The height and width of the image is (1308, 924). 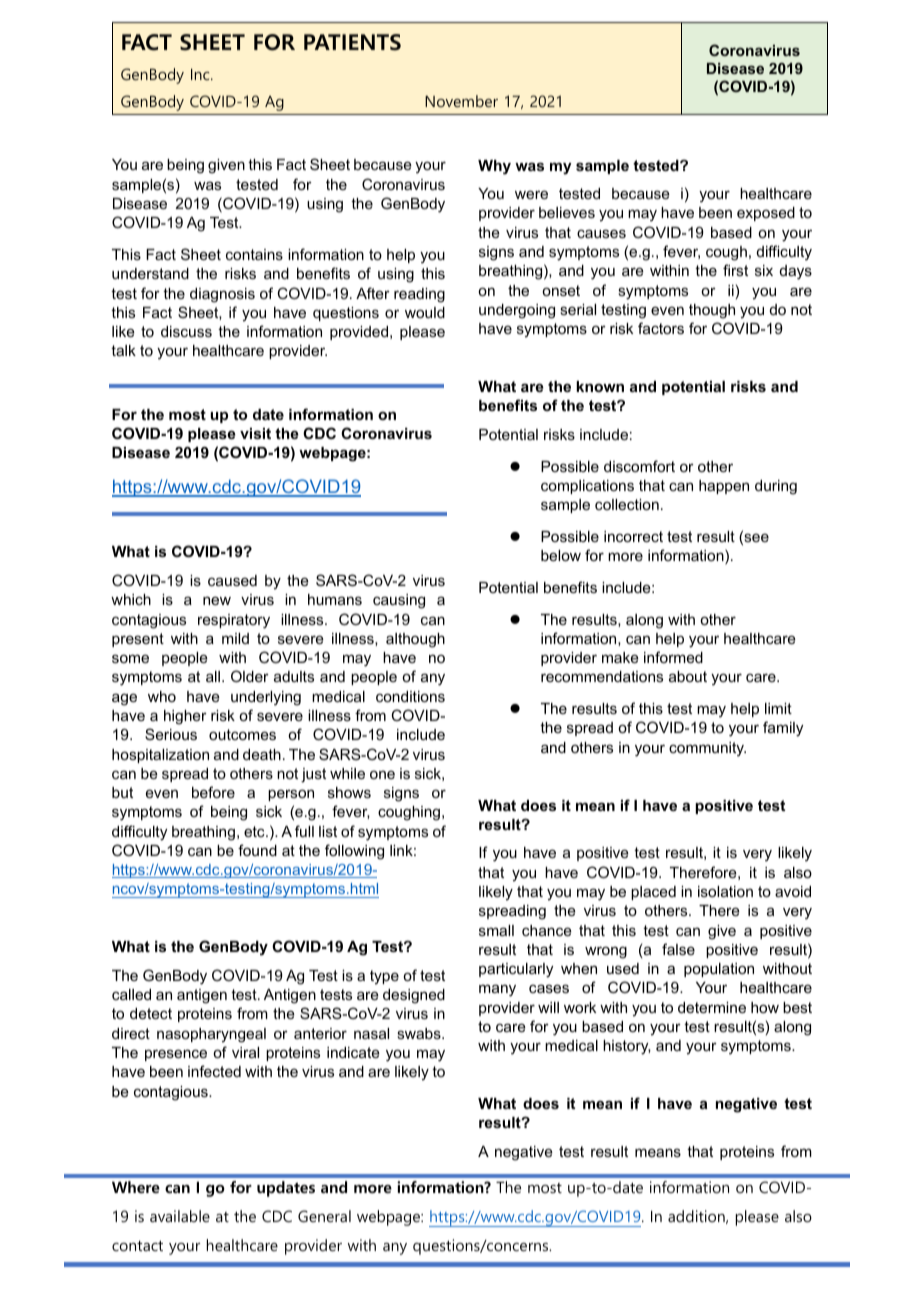 What do you see at coordinates (213, 792) in the image?
I see `before` at bounding box center [213, 792].
